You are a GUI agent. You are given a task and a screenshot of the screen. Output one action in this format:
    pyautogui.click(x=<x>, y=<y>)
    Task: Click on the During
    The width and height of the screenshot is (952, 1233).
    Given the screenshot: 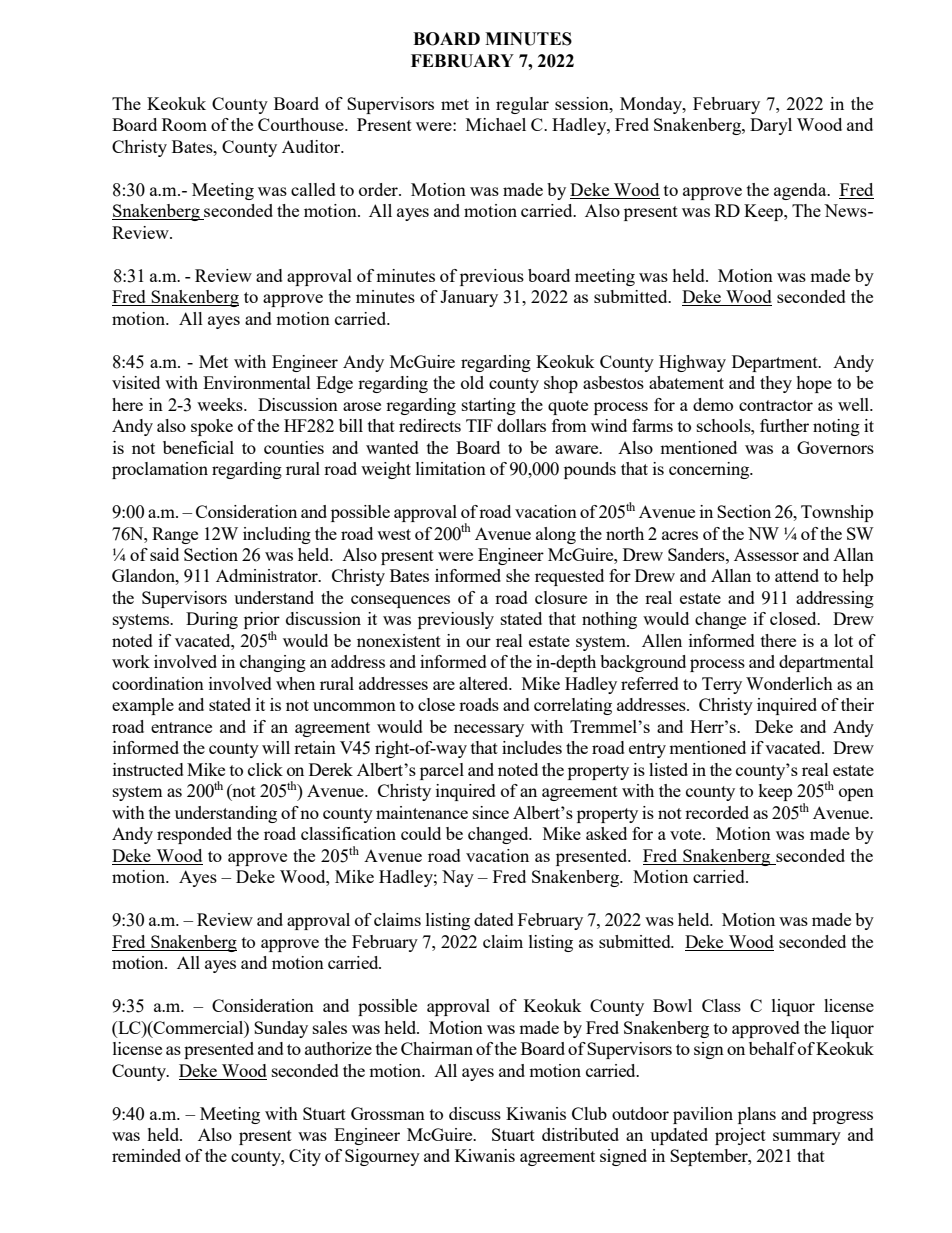 What is the action you would take?
    pyautogui.click(x=212, y=620)
